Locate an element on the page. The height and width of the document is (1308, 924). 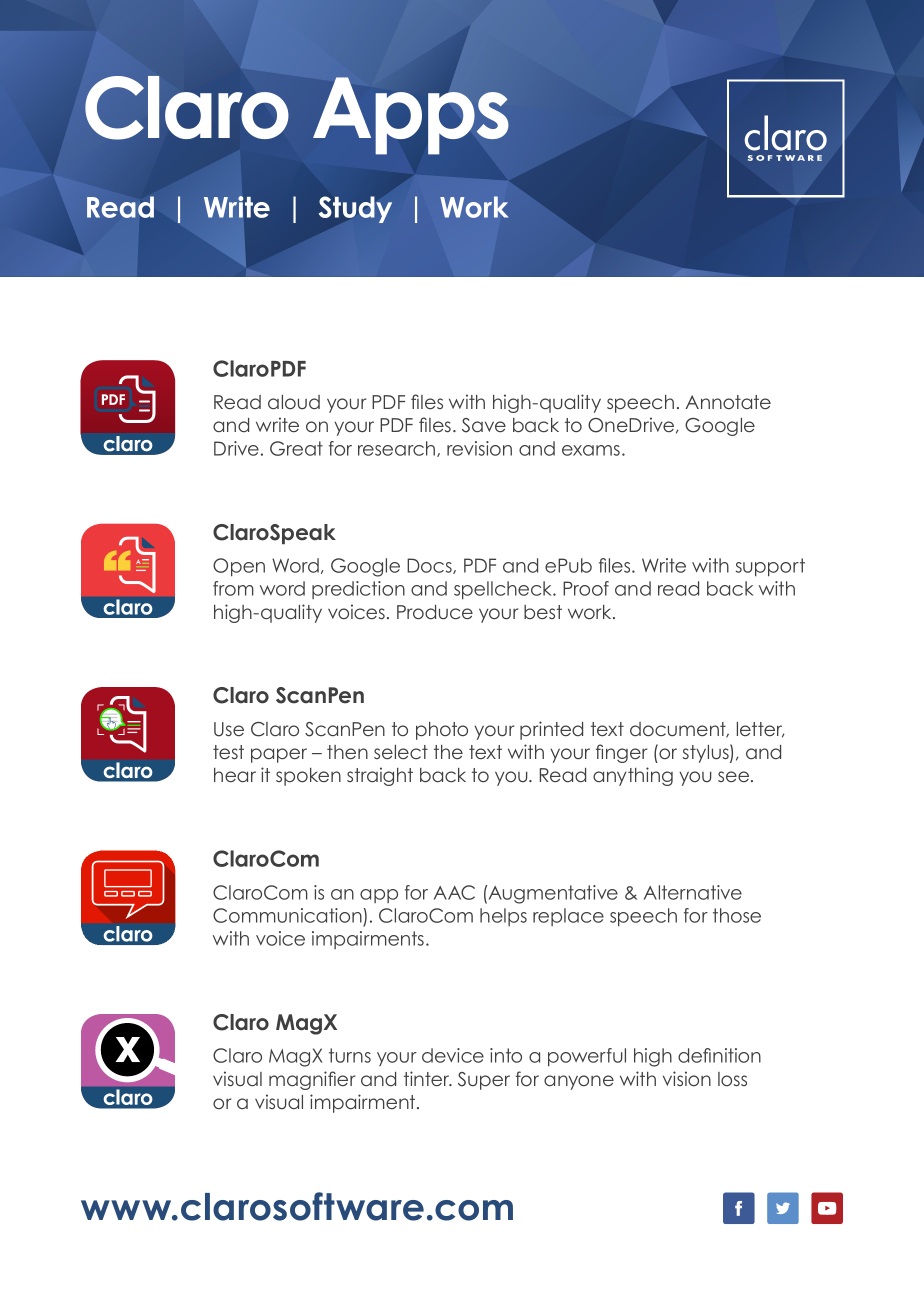
definition is located at coordinates (719, 1055).
